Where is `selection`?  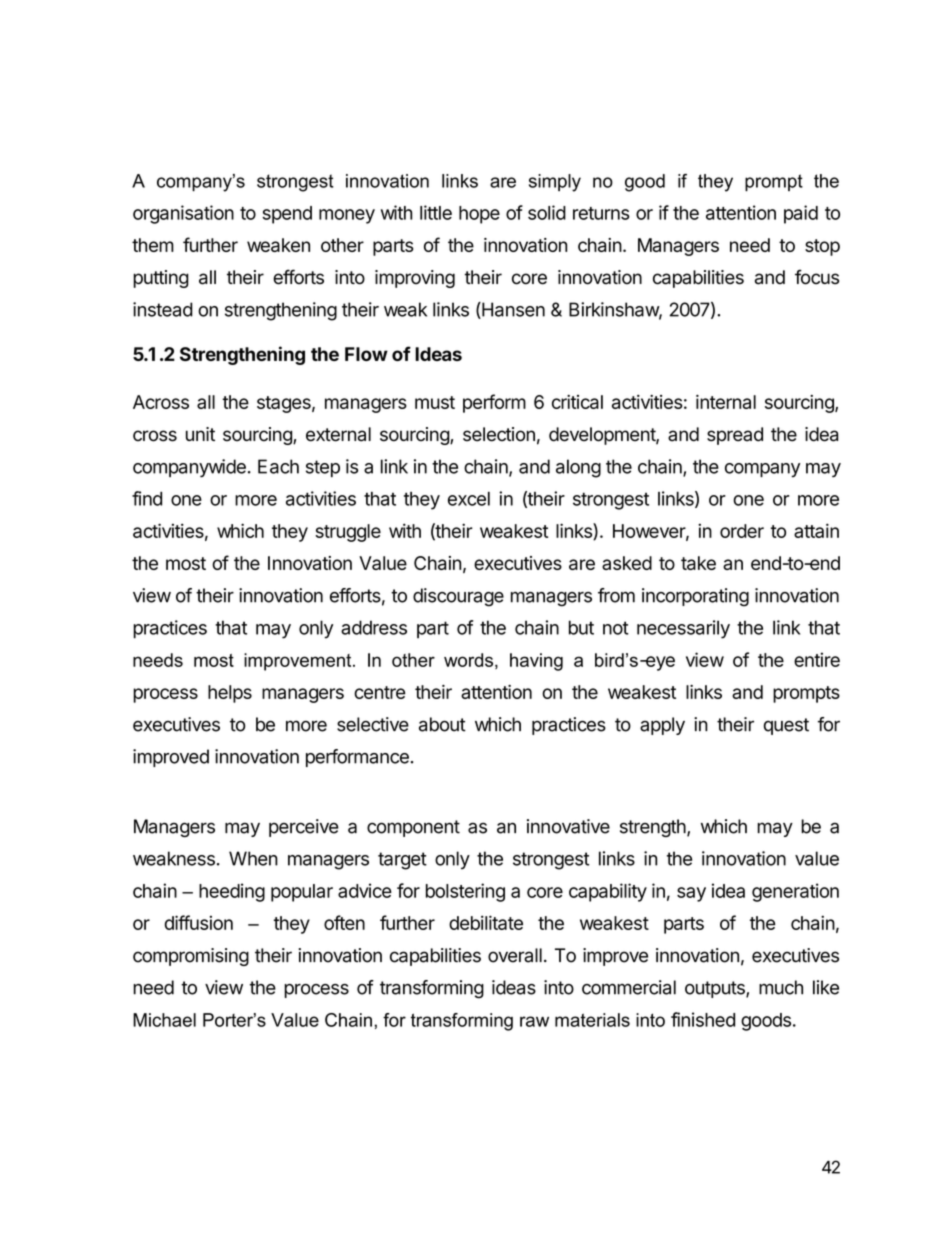 selection is located at coordinates (499, 434).
